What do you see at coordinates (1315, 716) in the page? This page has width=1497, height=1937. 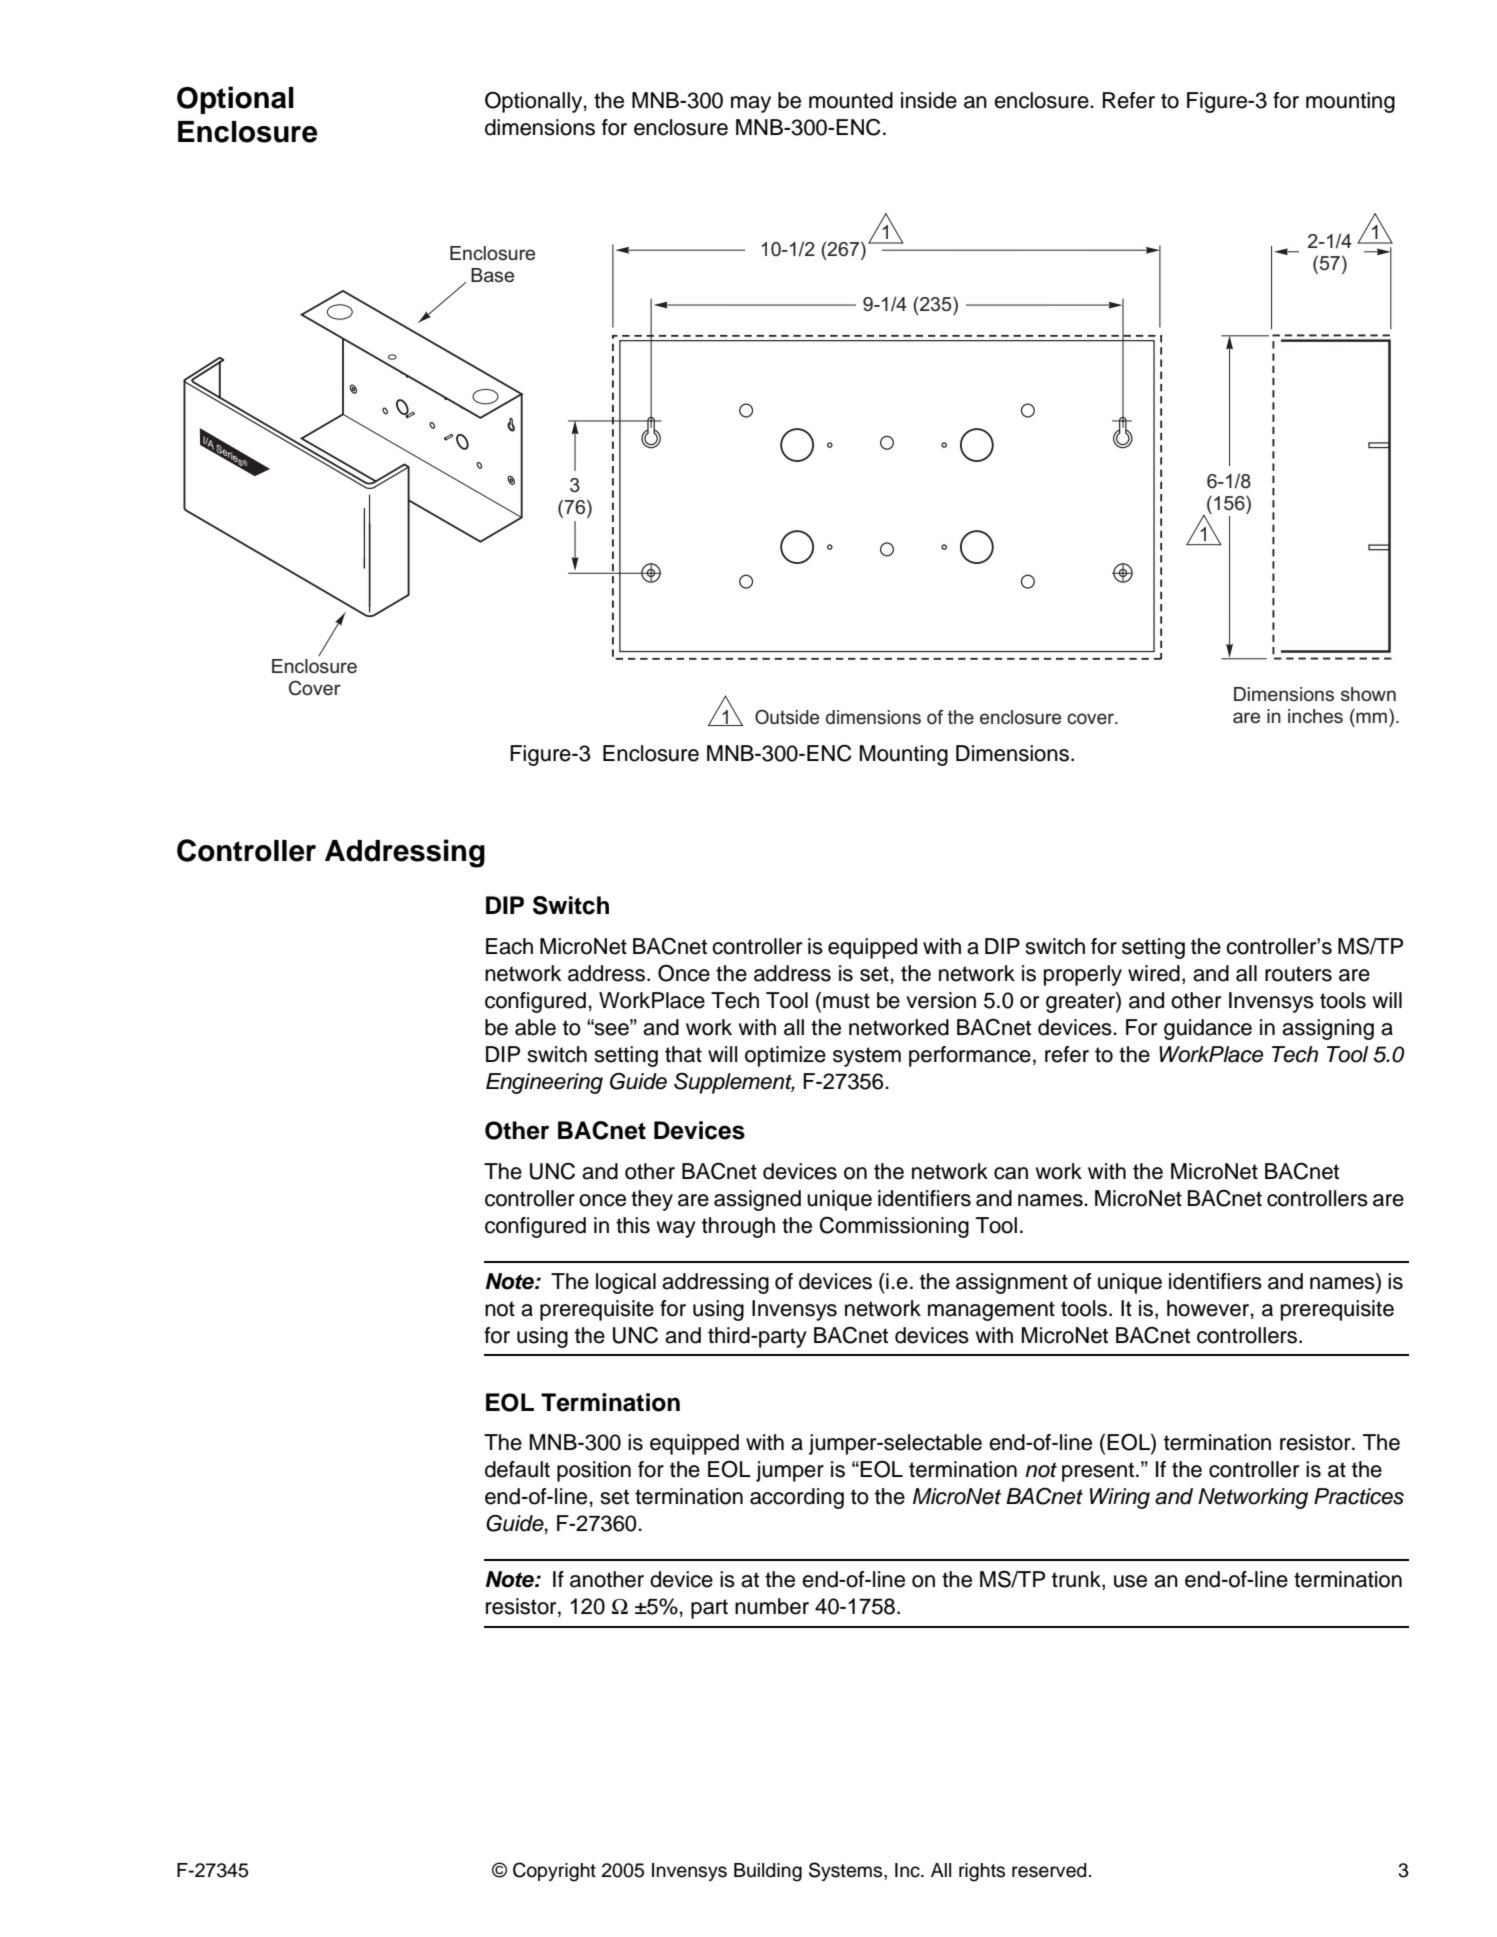 I see `inches` at bounding box center [1315, 716].
